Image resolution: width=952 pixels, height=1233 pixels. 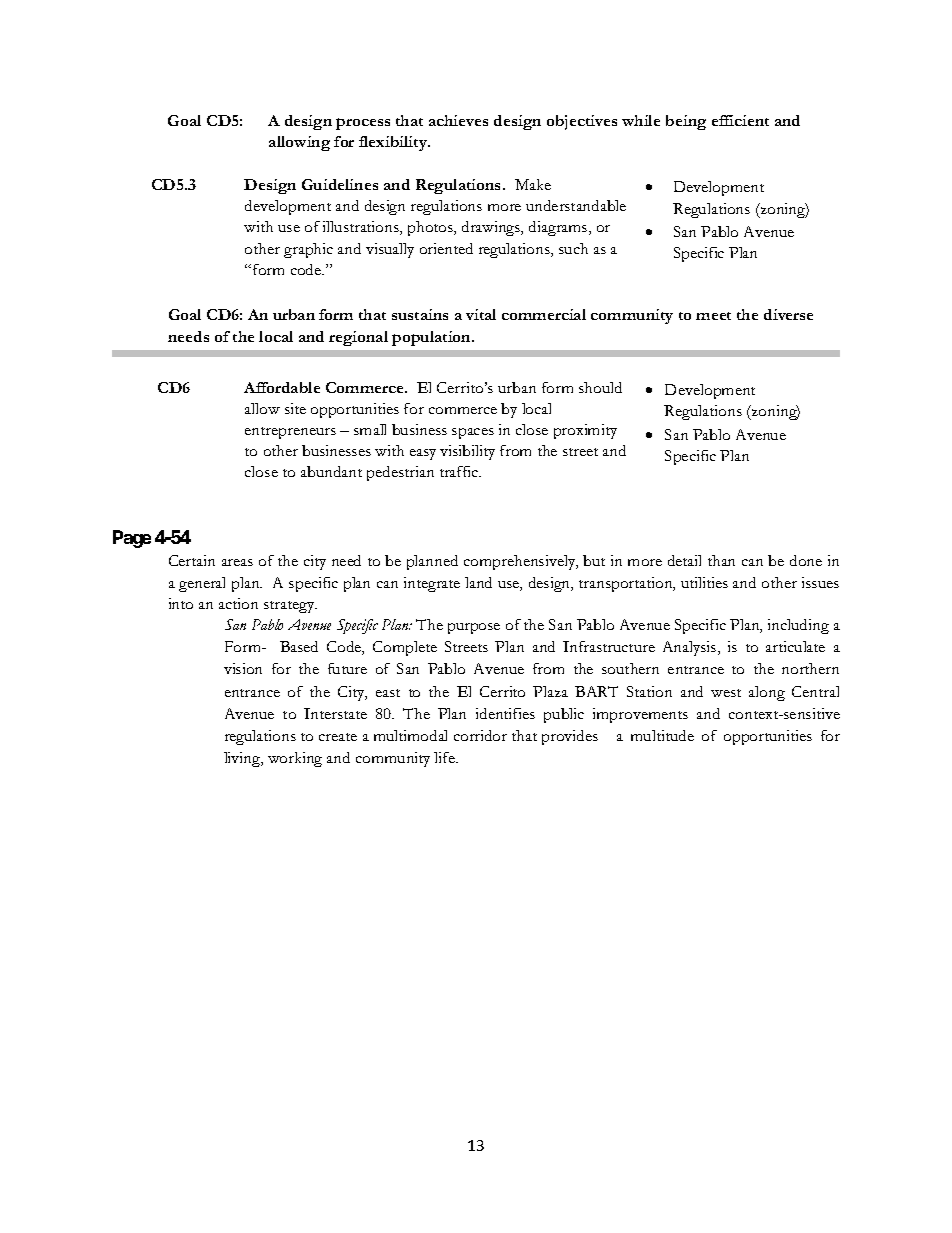 I want to click on process, so click(x=363, y=124).
